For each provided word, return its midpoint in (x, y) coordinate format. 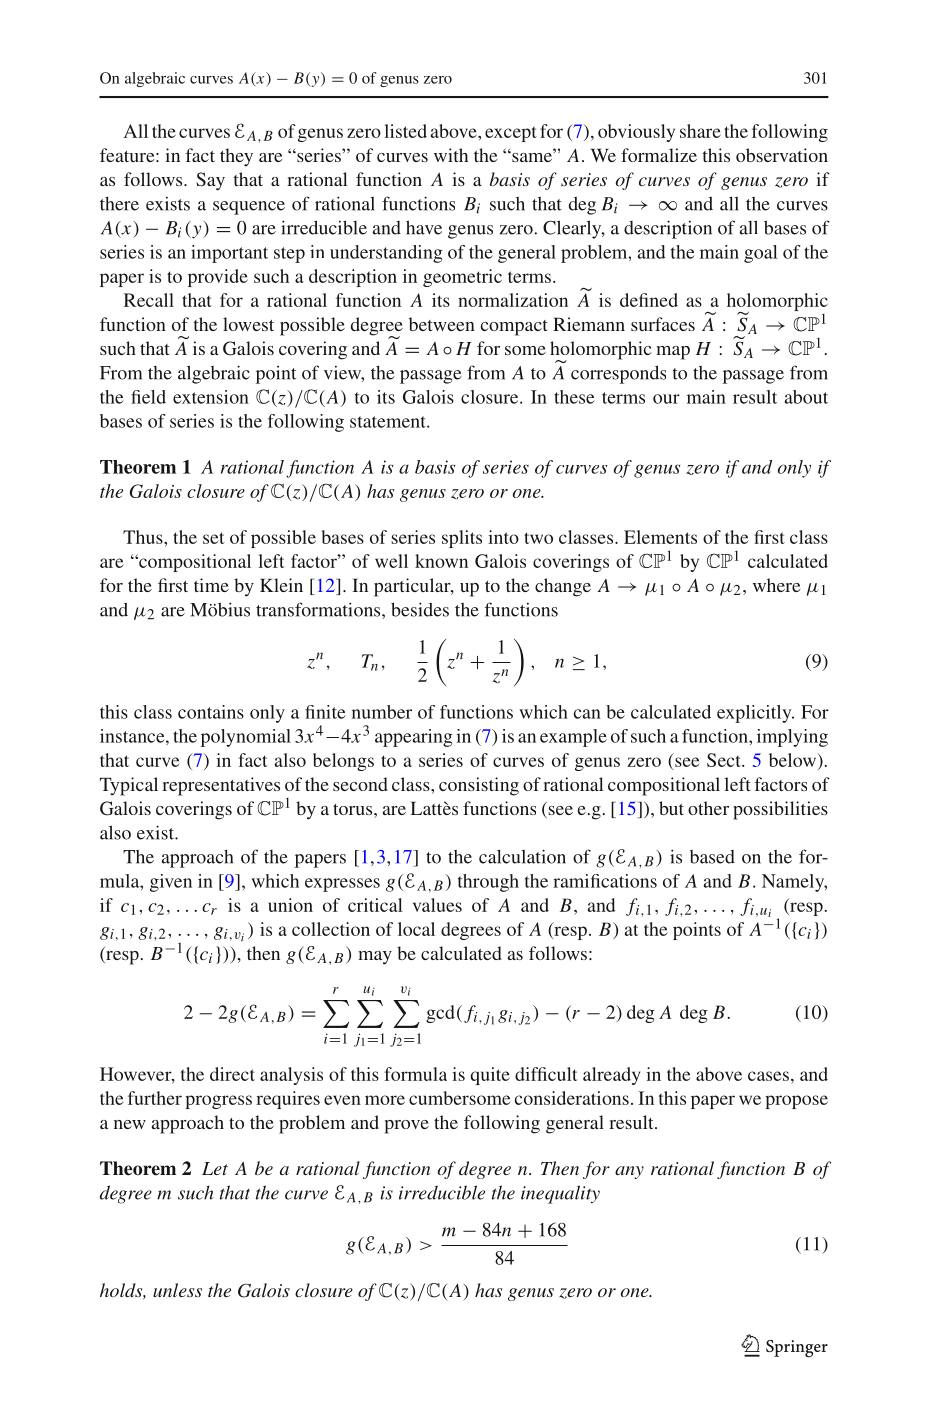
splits (462, 539)
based (712, 857)
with (451, 155)
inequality (560, 1194)
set (214, 538)
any (629, 1172)
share (700, 131)
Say (210, 181)
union (290, 905)
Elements (660, 537)
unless (177, 1290)
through (488, 883)
